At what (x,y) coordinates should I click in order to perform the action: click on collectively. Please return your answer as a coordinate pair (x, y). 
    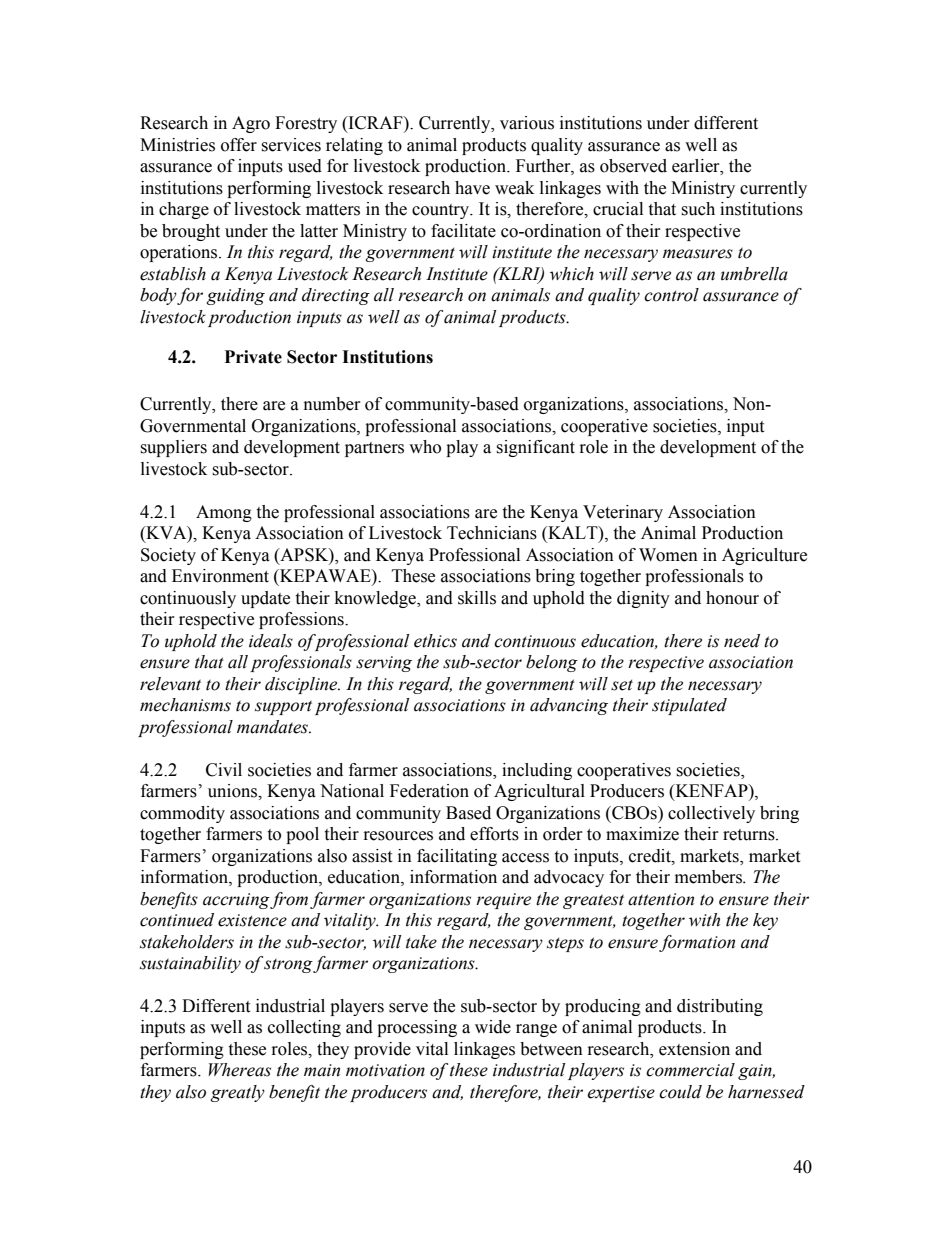
    Looking at the image, I should click on (711, 814).
